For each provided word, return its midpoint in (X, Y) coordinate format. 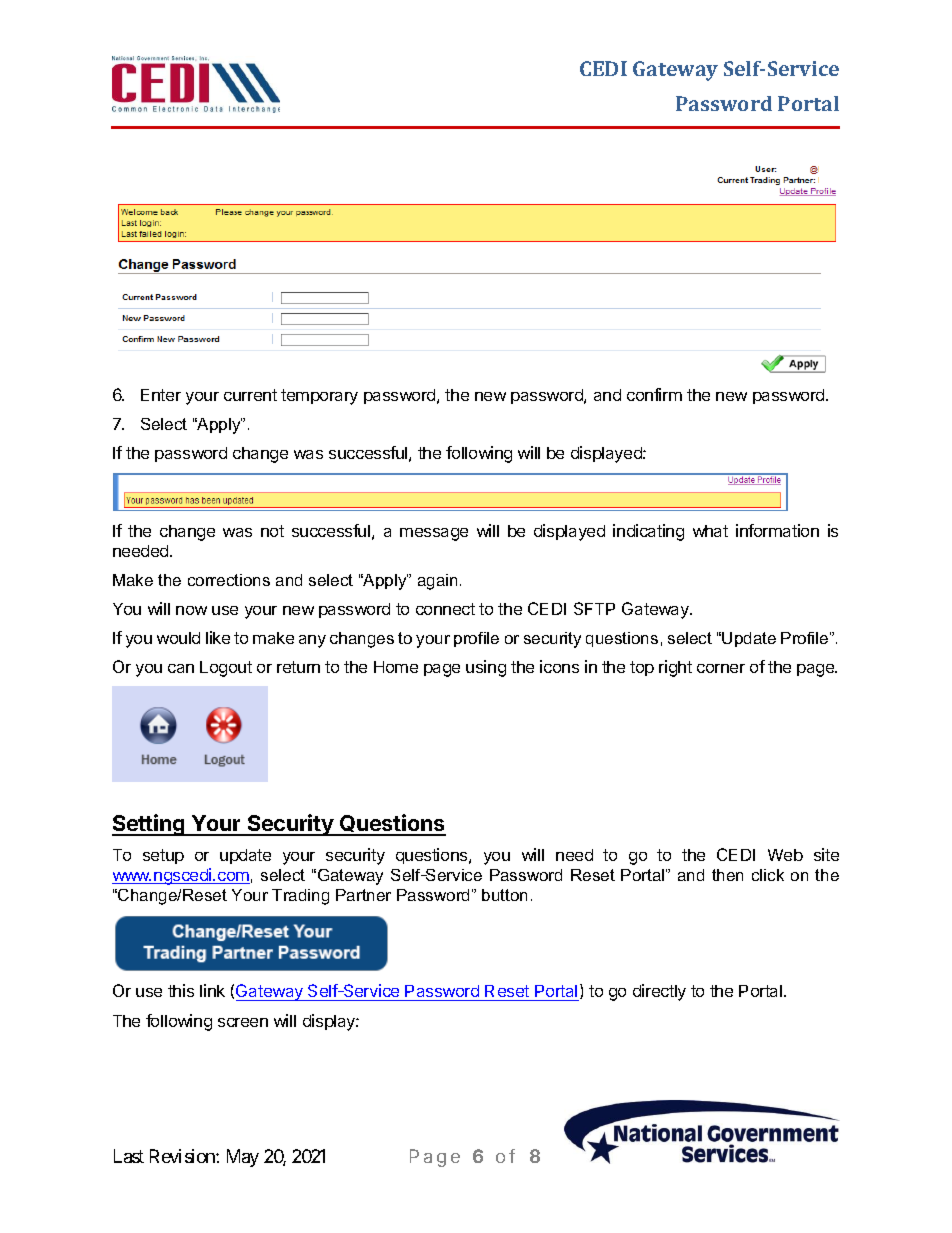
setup (163, 856)
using (486, 668)
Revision (183, 1156)
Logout (226, 669)
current (250, 395)
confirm (654, 394)
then (727, 875)
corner (721, 668)
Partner (363, 895)
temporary (319, 397)
